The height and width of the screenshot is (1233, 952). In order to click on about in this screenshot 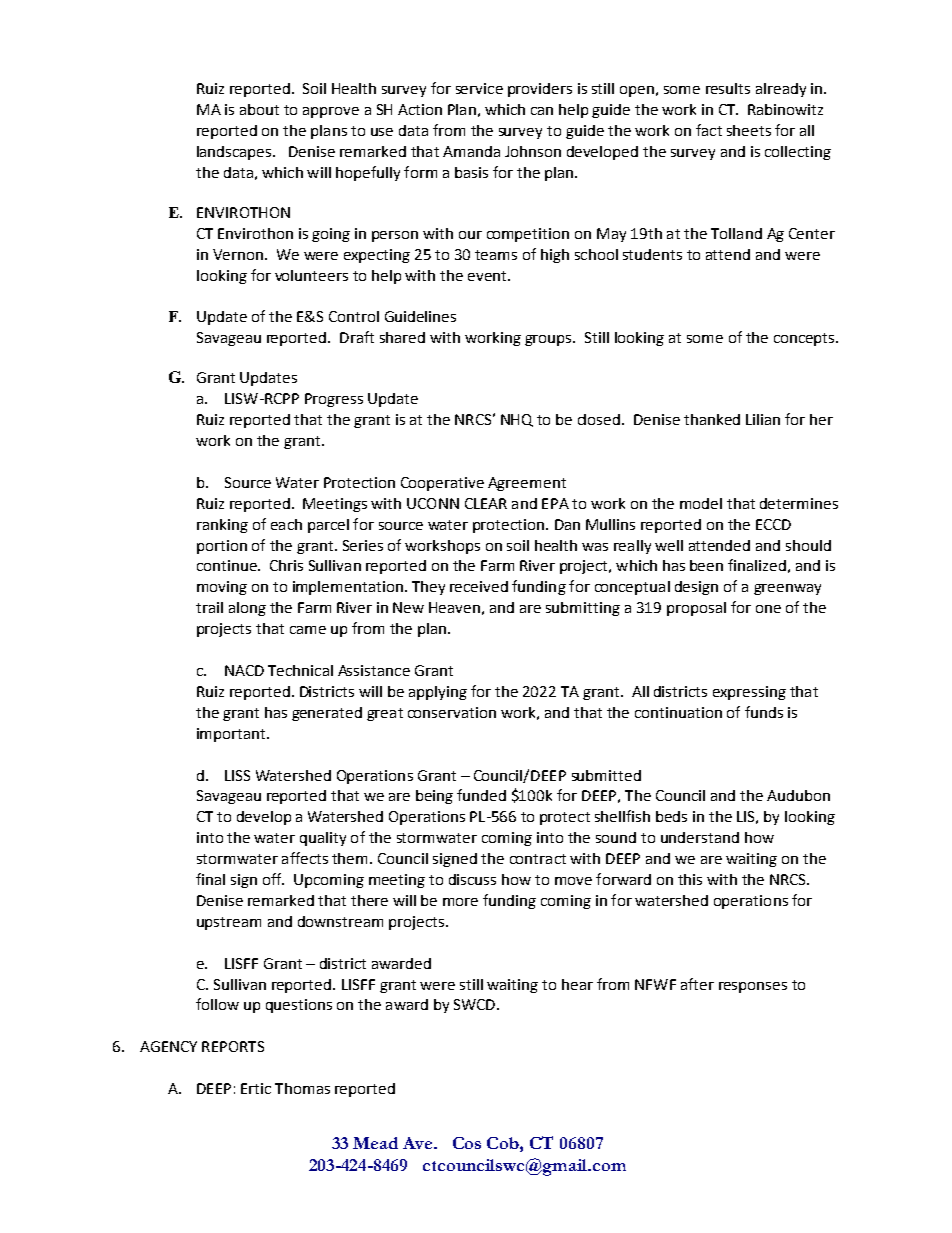, I will do `click(259, 109)`.
